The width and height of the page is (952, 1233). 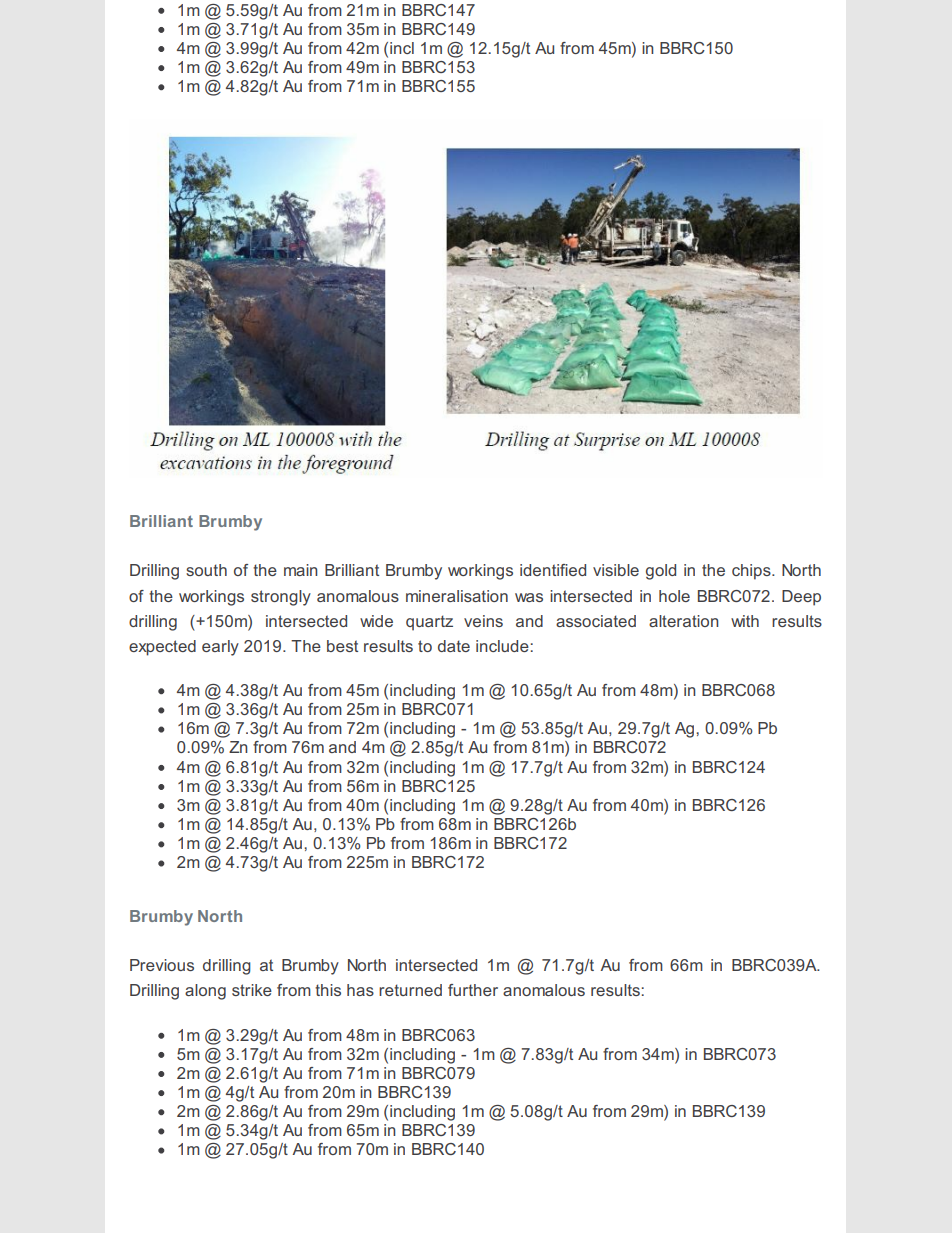 What do you see at coordinates (752, 572) in the page?
I see `chips` at bounding box center [752, 572].
